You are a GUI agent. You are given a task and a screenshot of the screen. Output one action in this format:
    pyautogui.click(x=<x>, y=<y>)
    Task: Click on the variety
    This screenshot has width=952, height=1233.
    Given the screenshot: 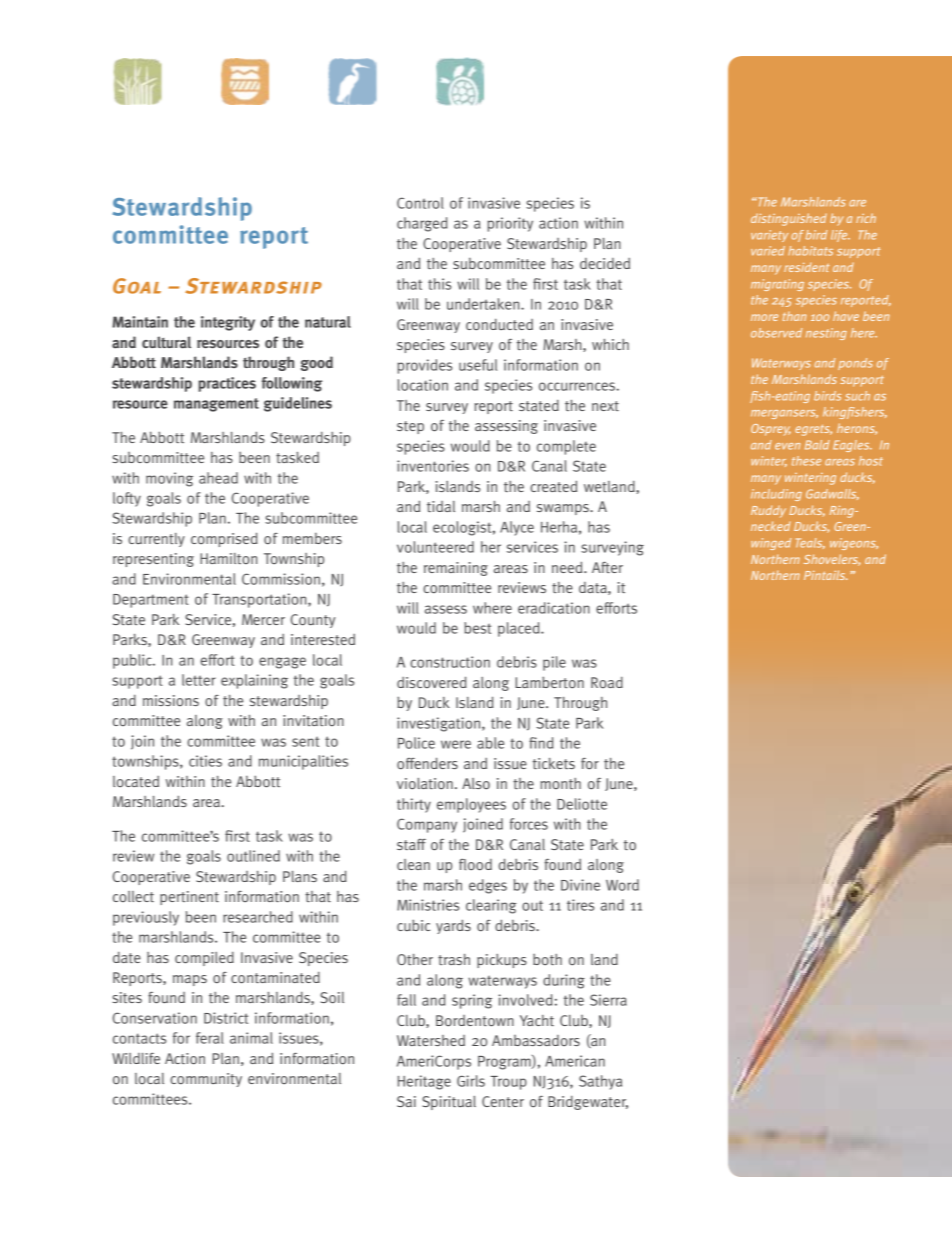 What is the action you would take?
    pyautogui.click(x=769, y=236)
